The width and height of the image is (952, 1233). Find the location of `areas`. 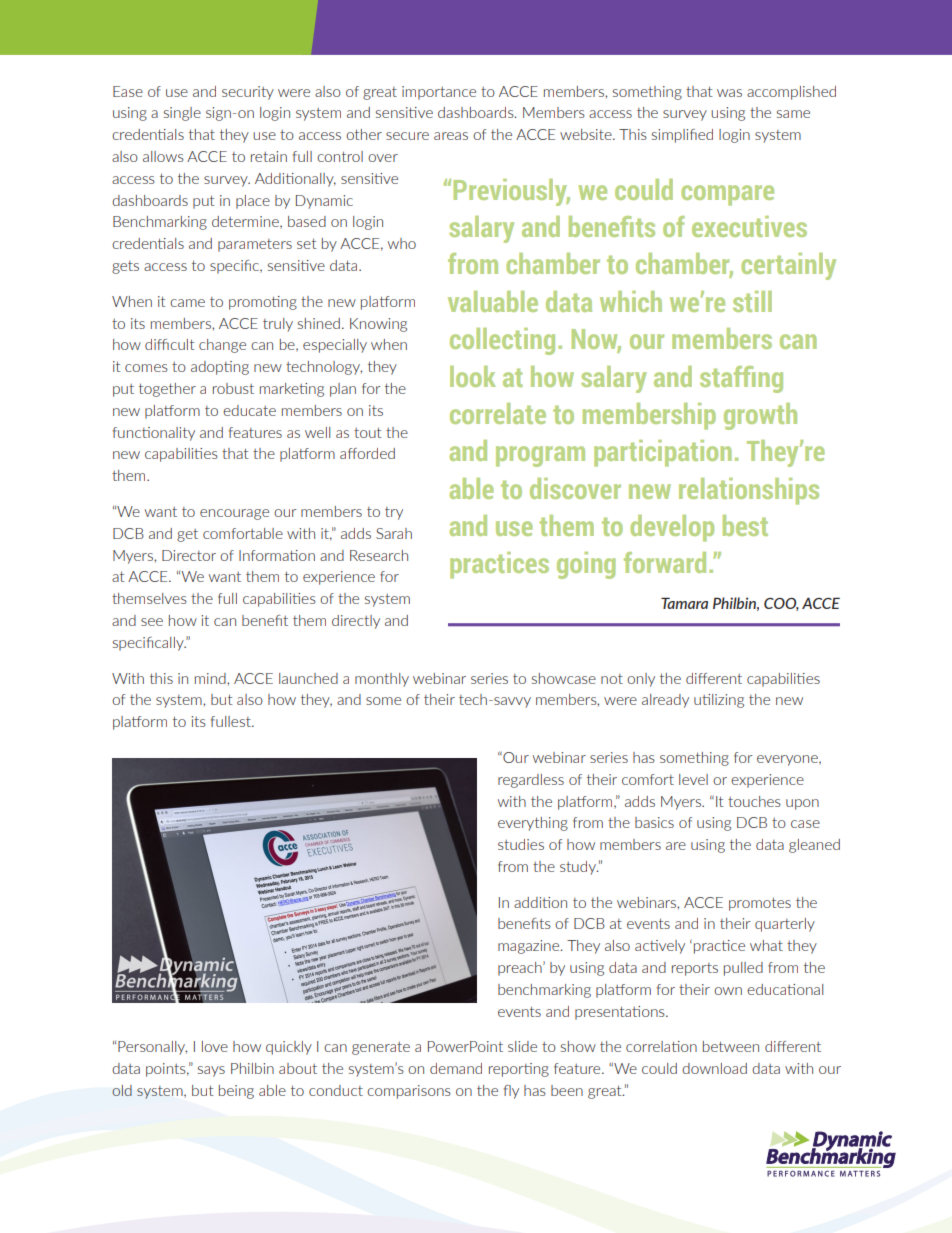

areas is located at coordinates (451, 136).
